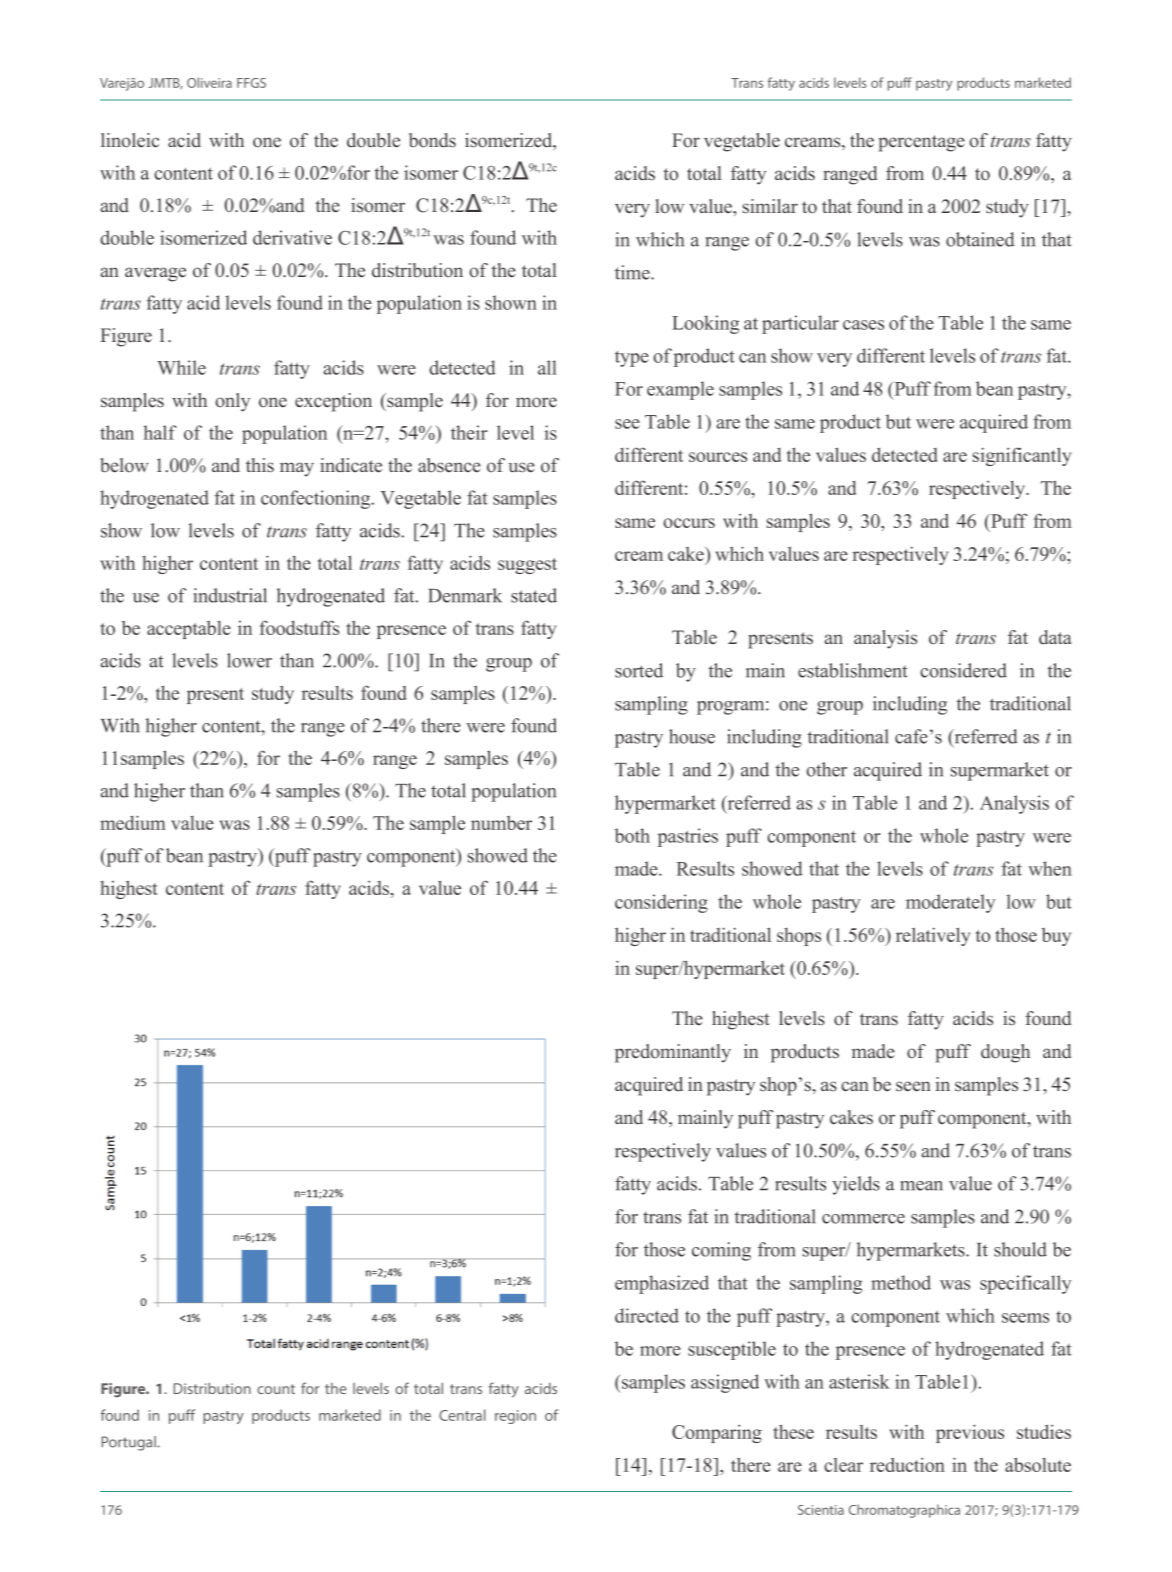  What do you see at coordinates (907, 1464) in the image?
I see `reduction` at bounding box center [907, 1464].
